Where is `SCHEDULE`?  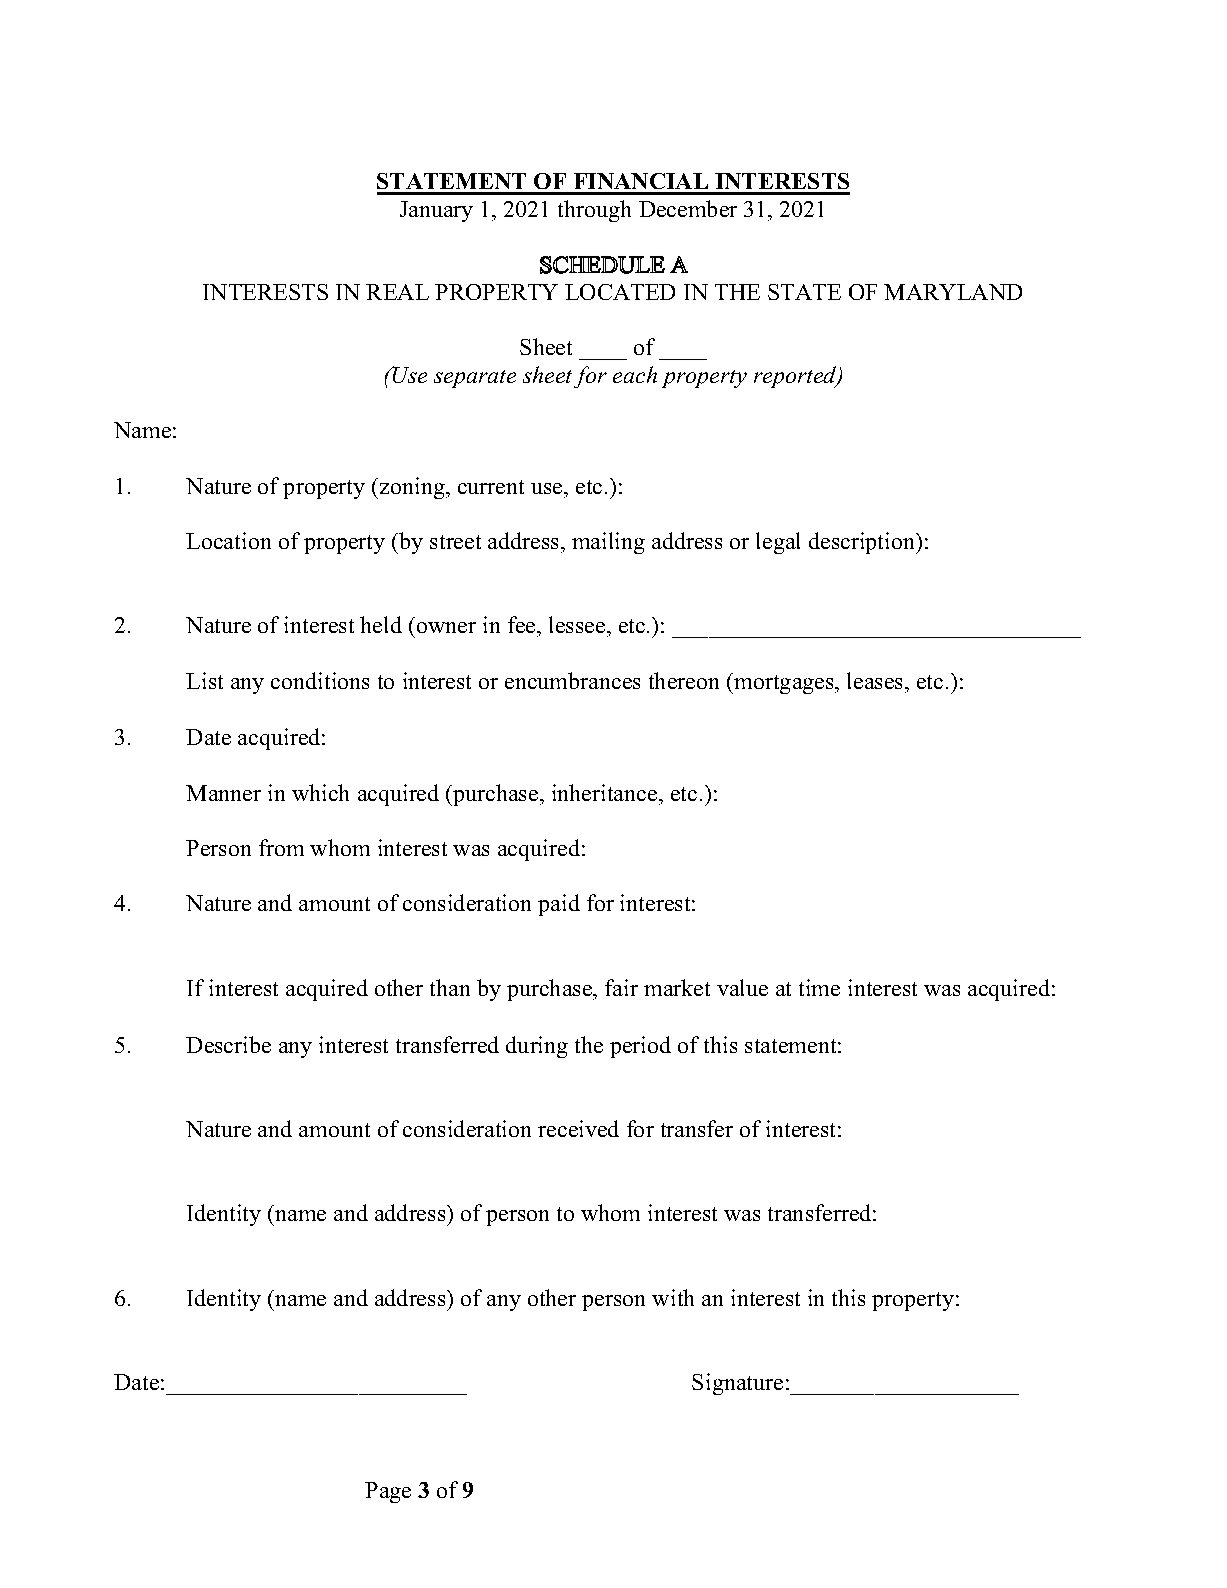 SCHEDULE is located at coordinates (602, 265).
